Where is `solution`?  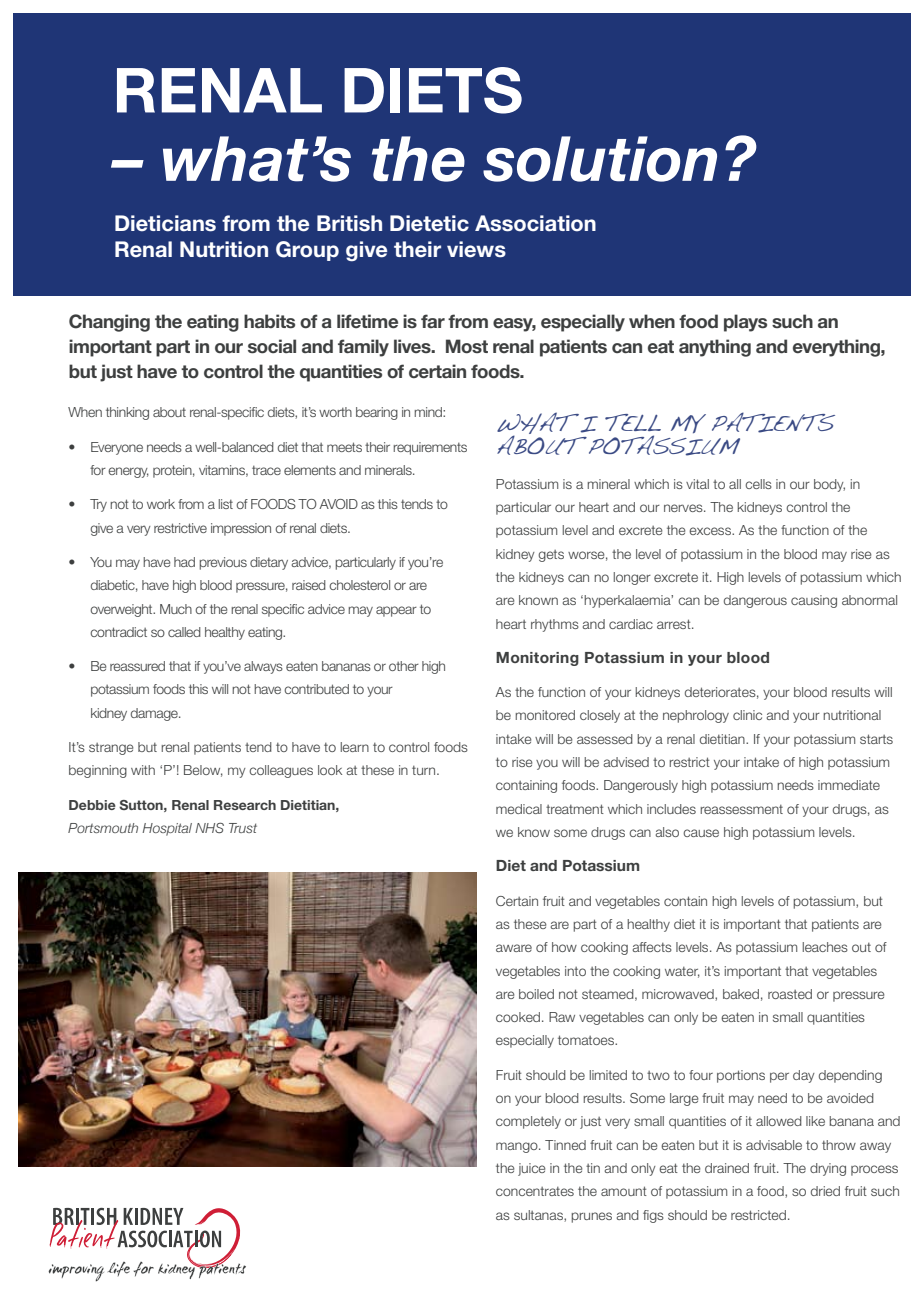
solution is located at coordinates (600, 159).
